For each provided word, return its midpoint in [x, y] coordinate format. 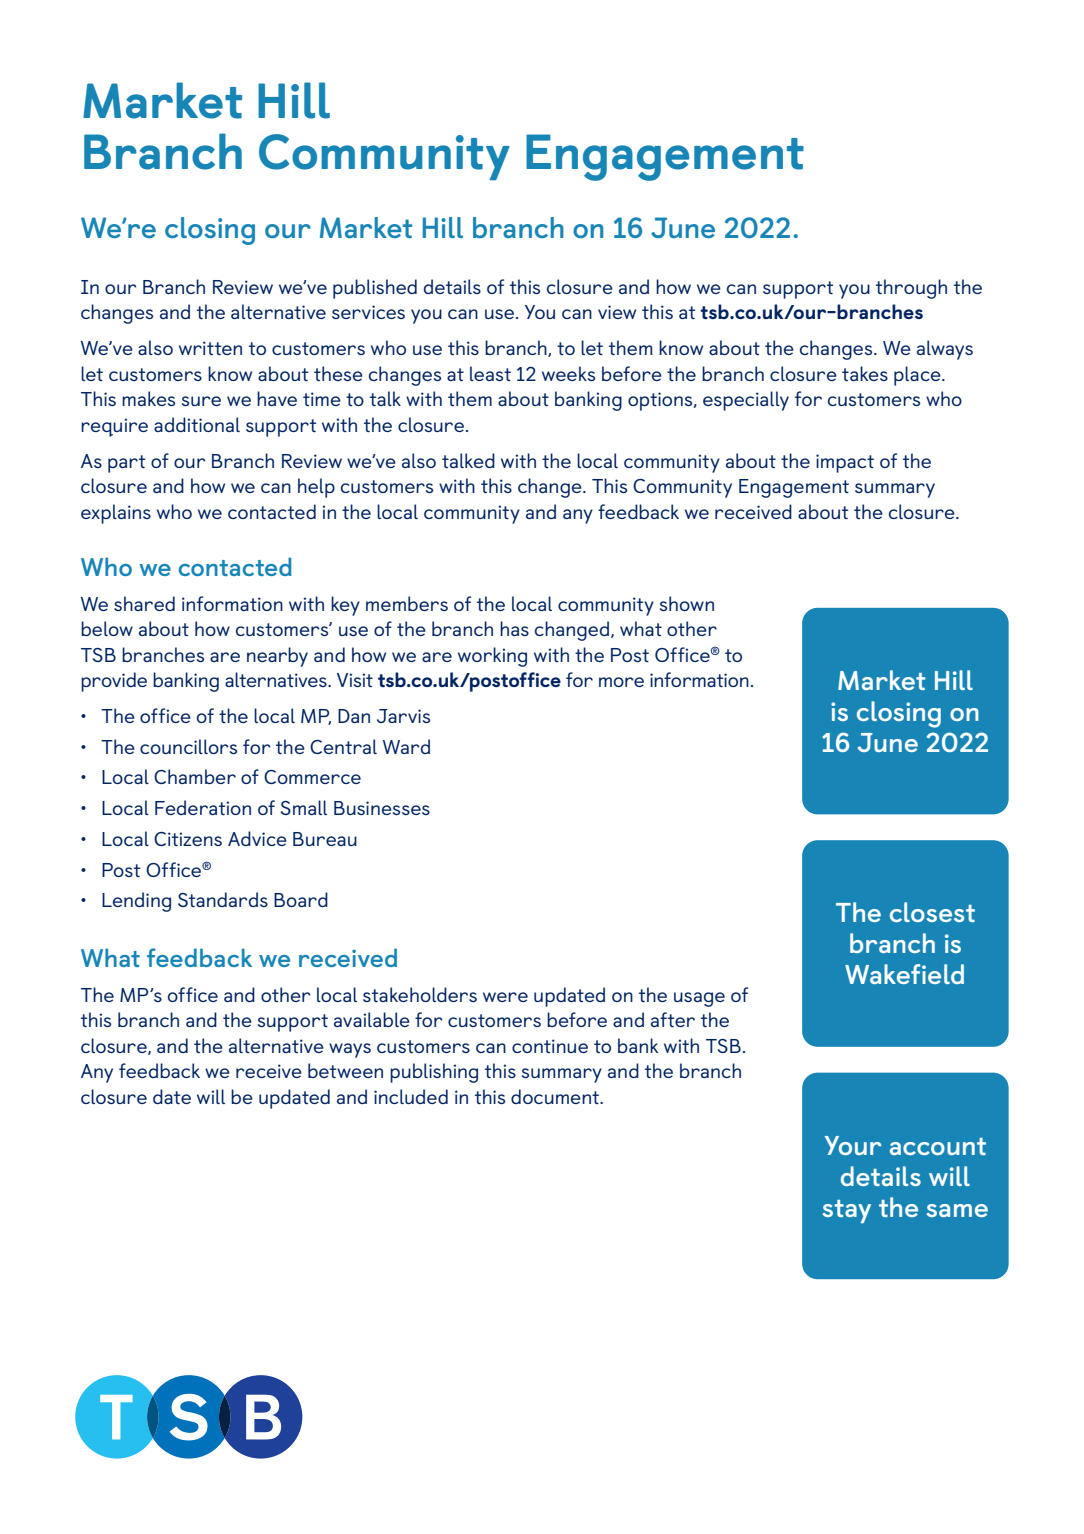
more [621, 682]
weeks [568, 373]
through [911, 289]
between [345, 1070]
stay [847, 1211]
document [556, 1096]
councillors [188, 746]
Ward [406, 746]
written [210, 348]
